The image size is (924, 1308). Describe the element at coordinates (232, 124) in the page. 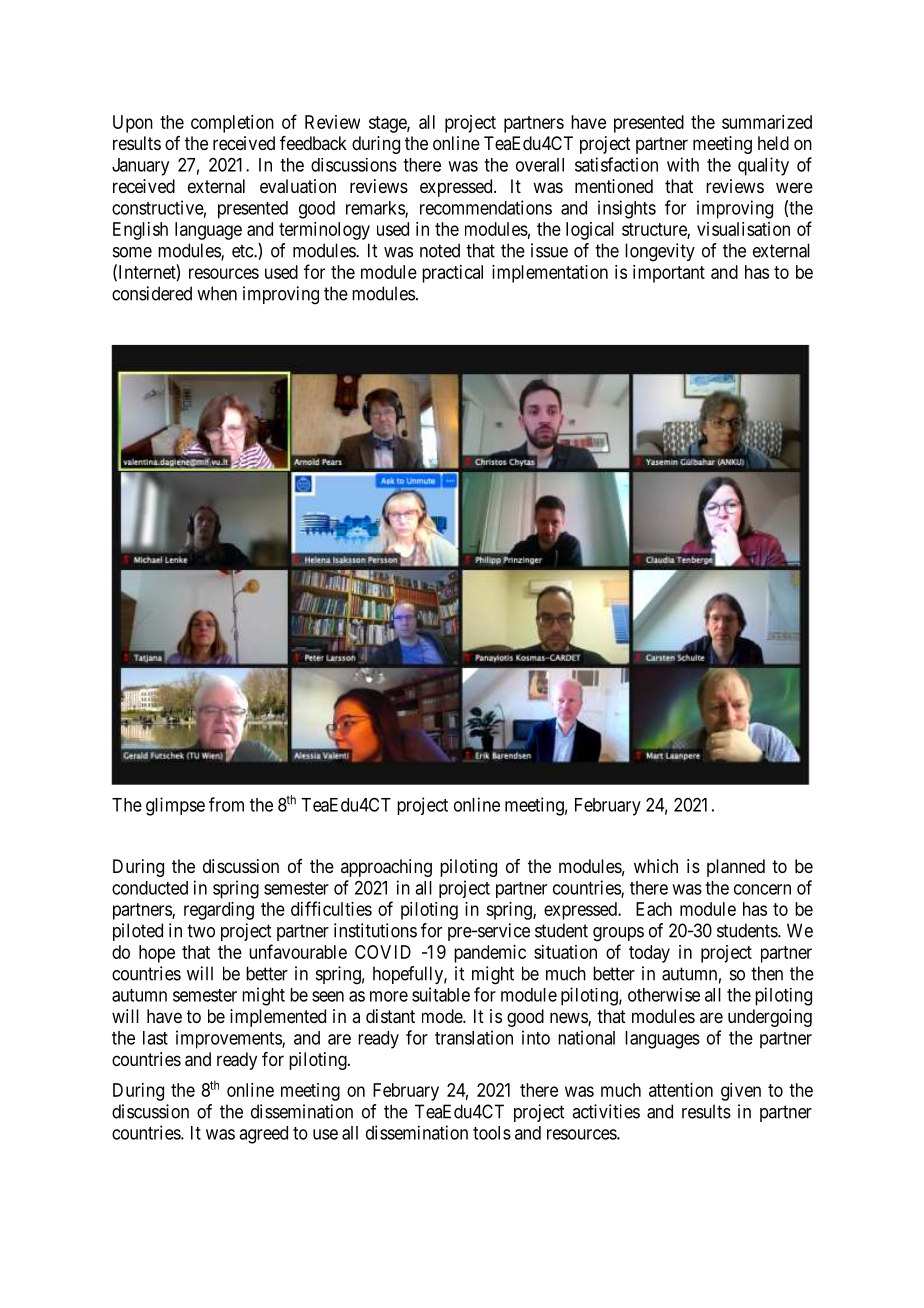

I see `completion` at that location.
